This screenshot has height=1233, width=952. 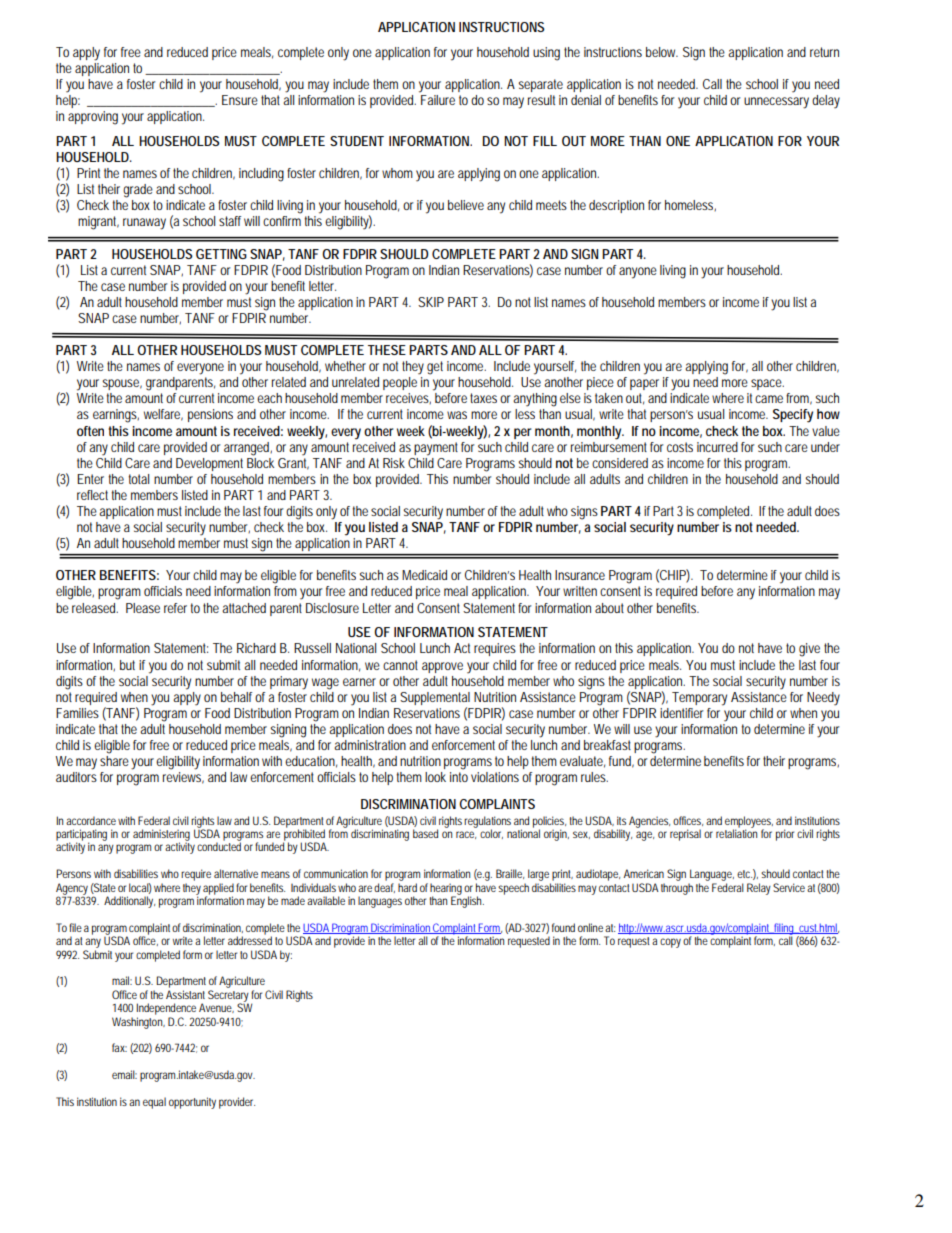 I want to click on found, so click(x=563, y=927).
